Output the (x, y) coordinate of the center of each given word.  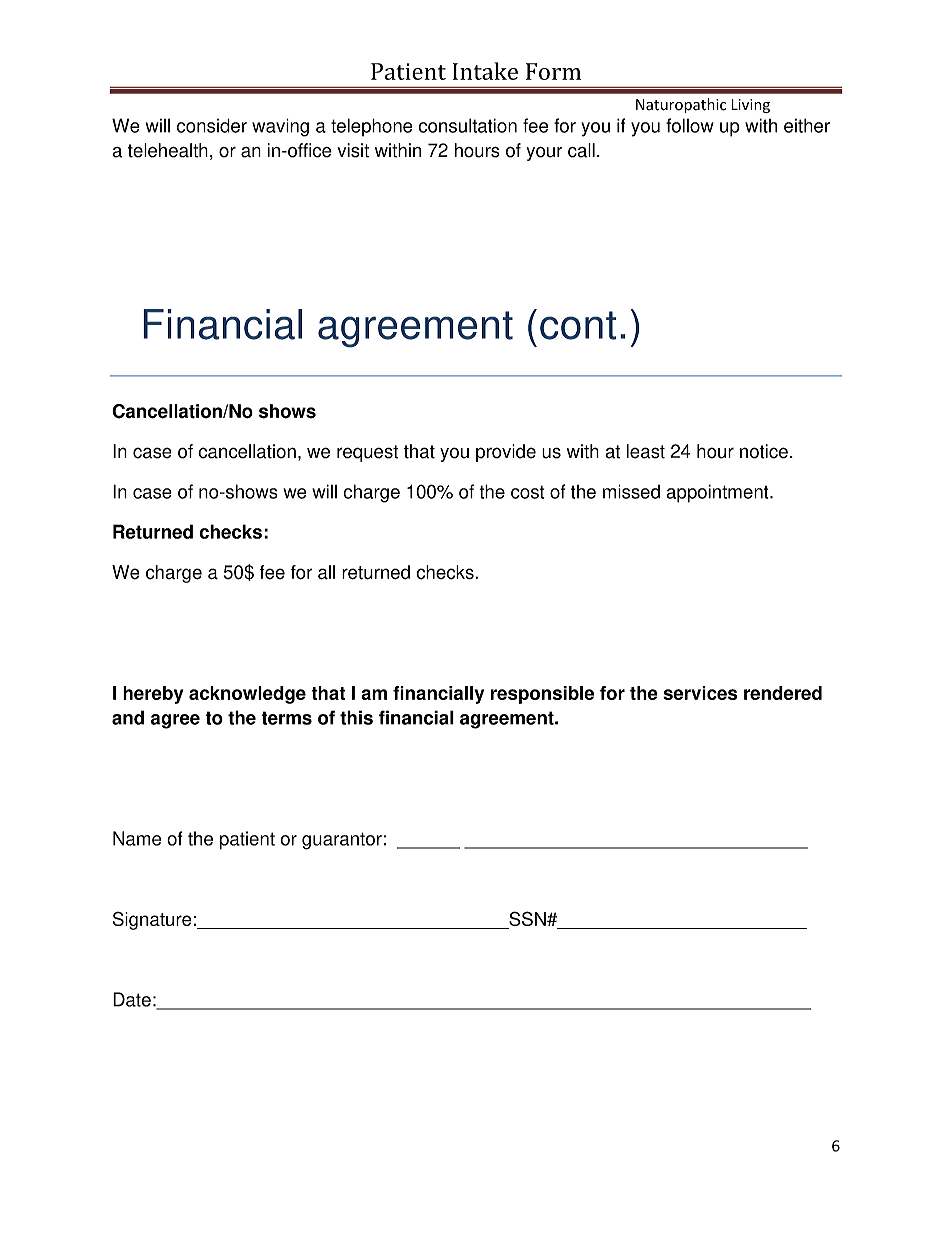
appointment (718, 493)
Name (137, 838)
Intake (485, 71)
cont (578, 325)
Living (751, 106)
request (367, 453)
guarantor (342, 841)
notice (764, 451)
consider (212, 125)
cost (527, 492)
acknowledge (247, 695)
